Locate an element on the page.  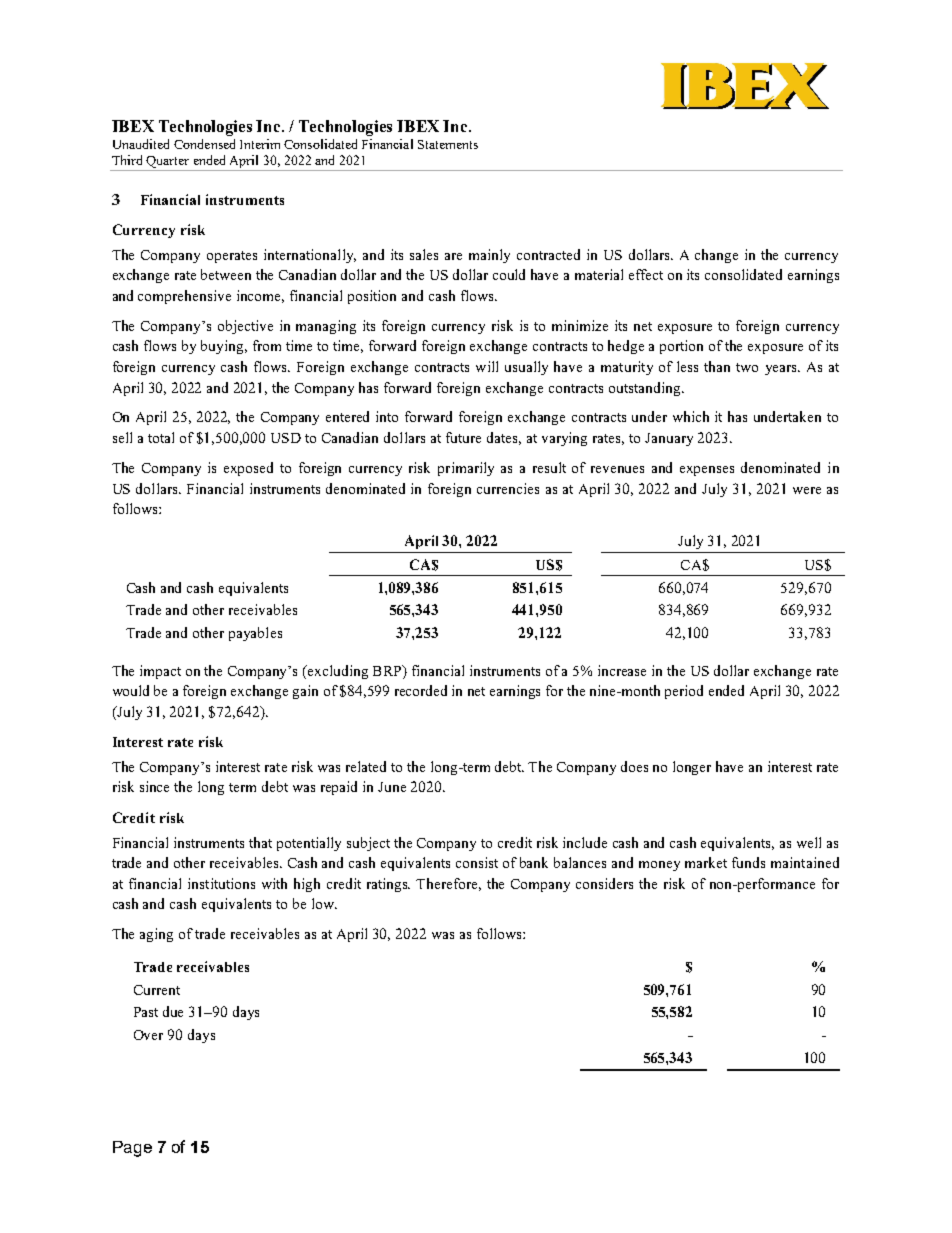
recorded is located at coordinates (421, 690).
